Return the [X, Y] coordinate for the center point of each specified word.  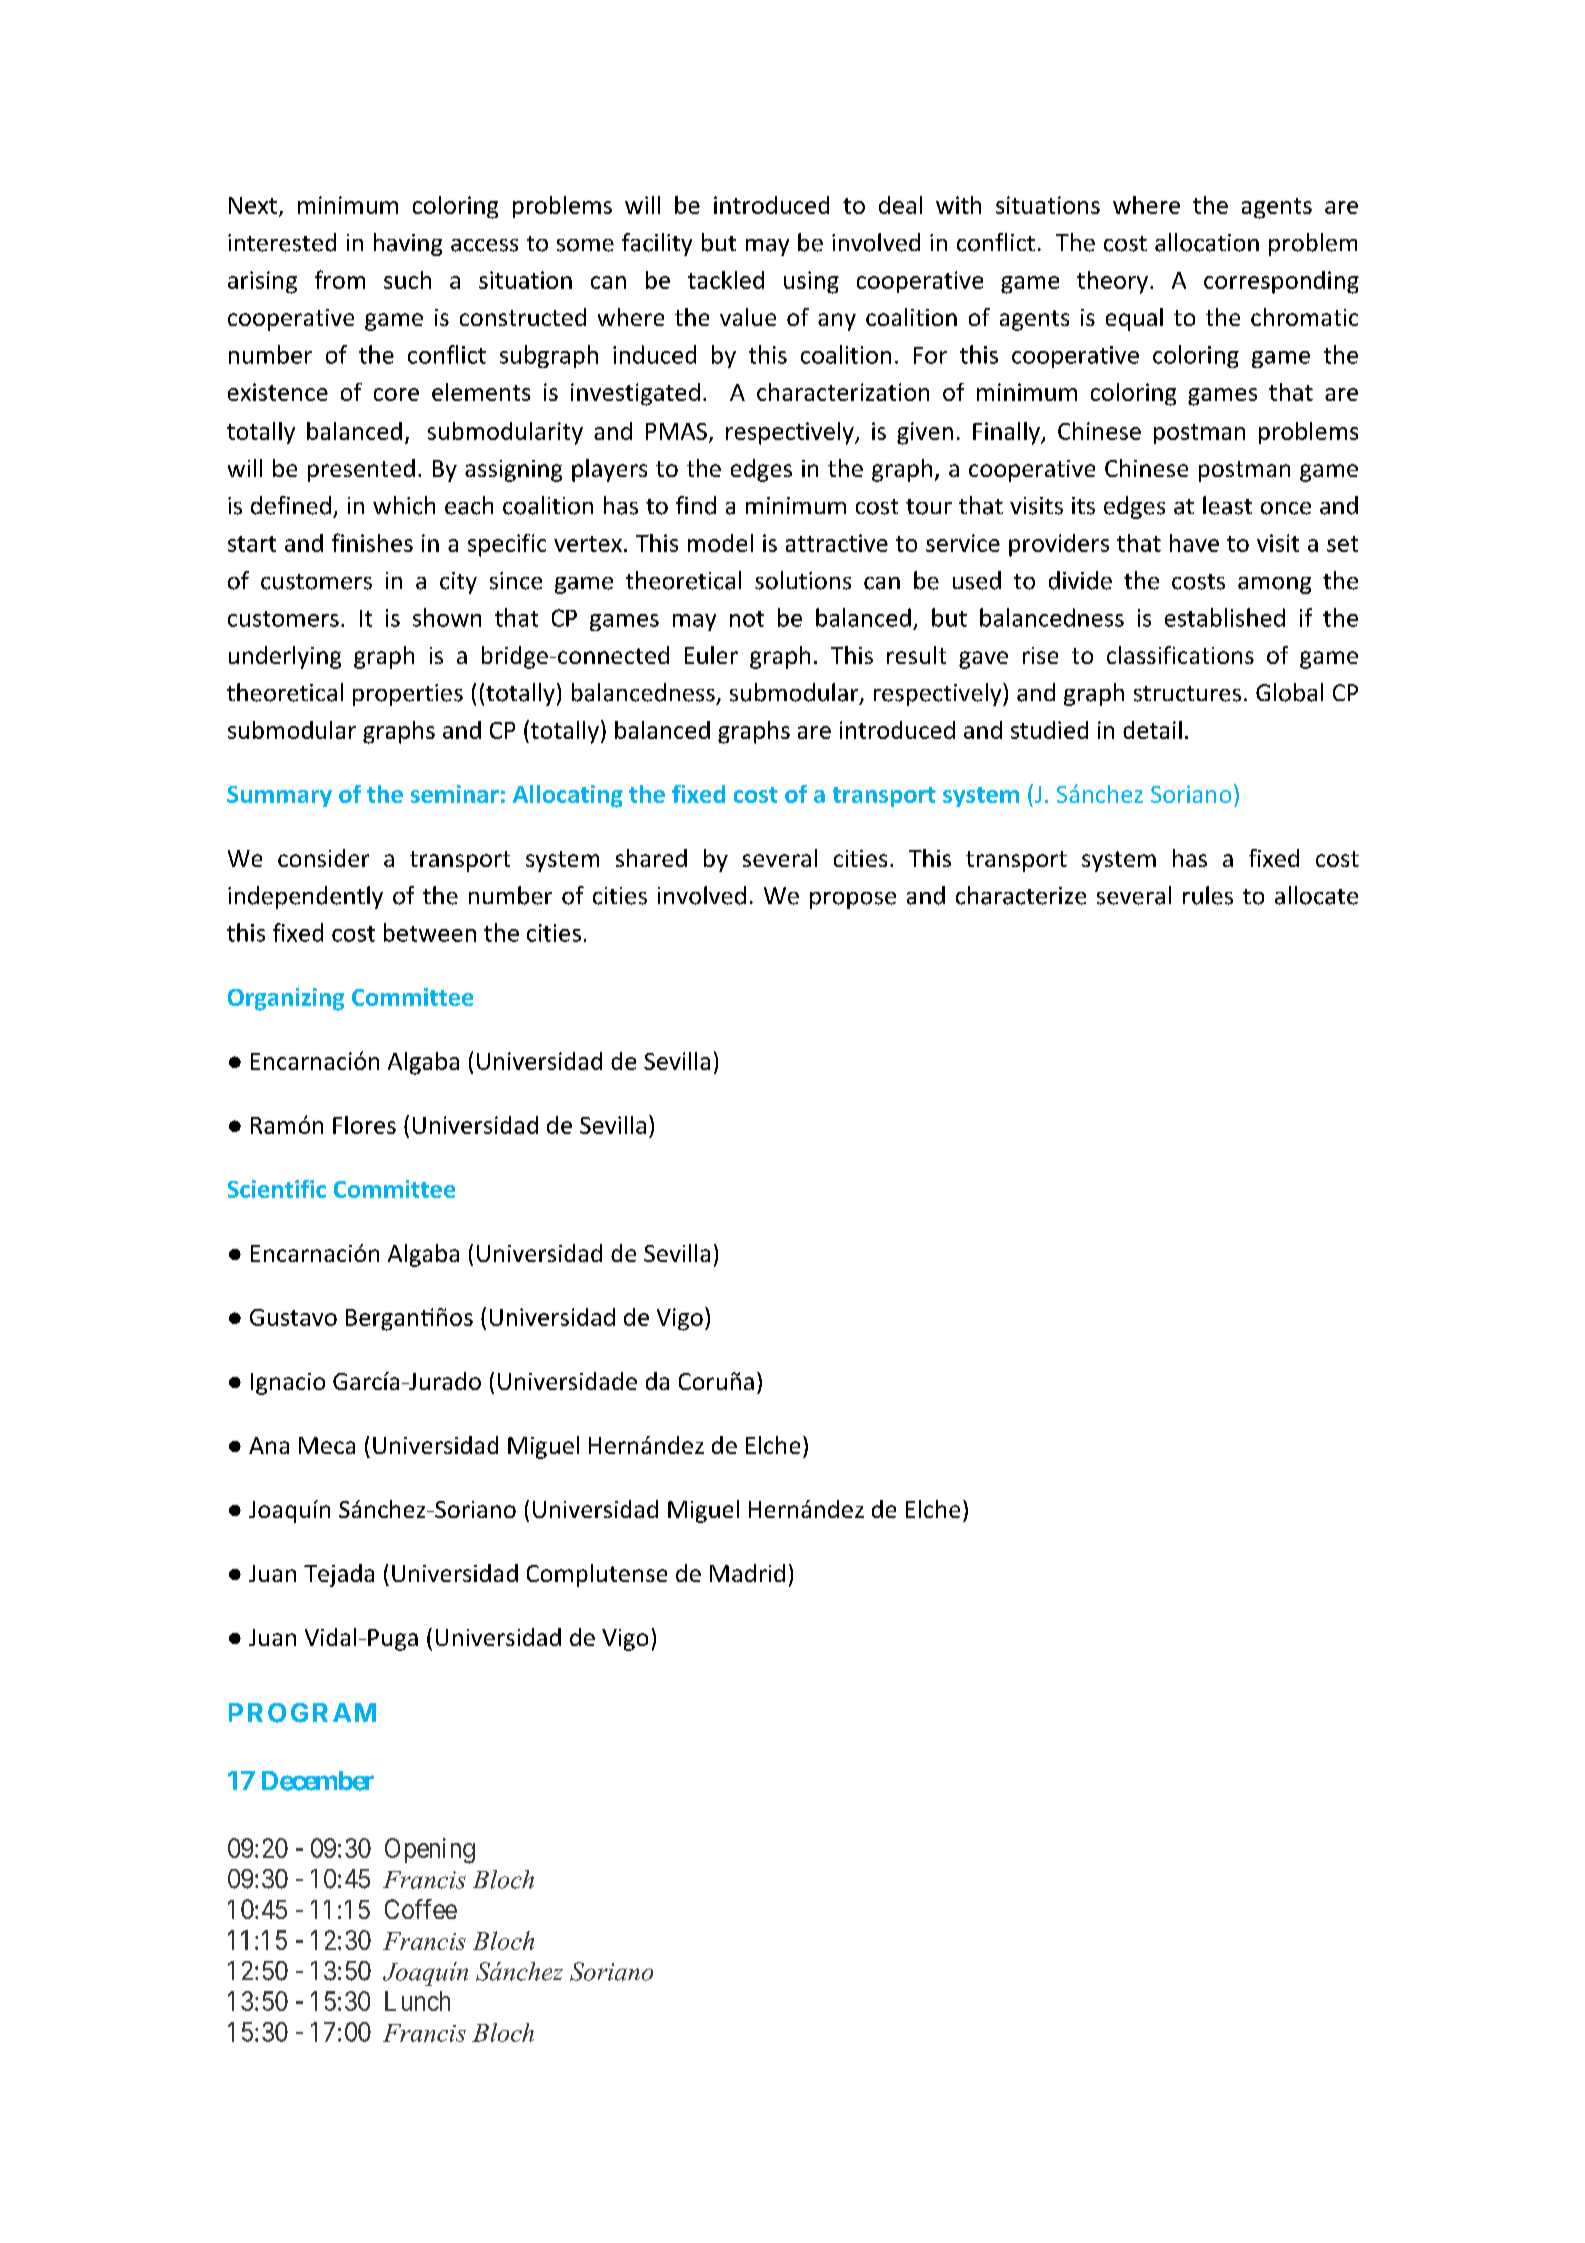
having [408, 244]
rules [1208, 895]
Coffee [421, 1909]
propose [853, 900]
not [747, 619]
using [811, 282]
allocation [1207, 242]
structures [1187, 694]
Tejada [339, 1575]
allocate [1316, 895]
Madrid [747, 1573]
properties [408, 695]
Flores [364, 1125]
